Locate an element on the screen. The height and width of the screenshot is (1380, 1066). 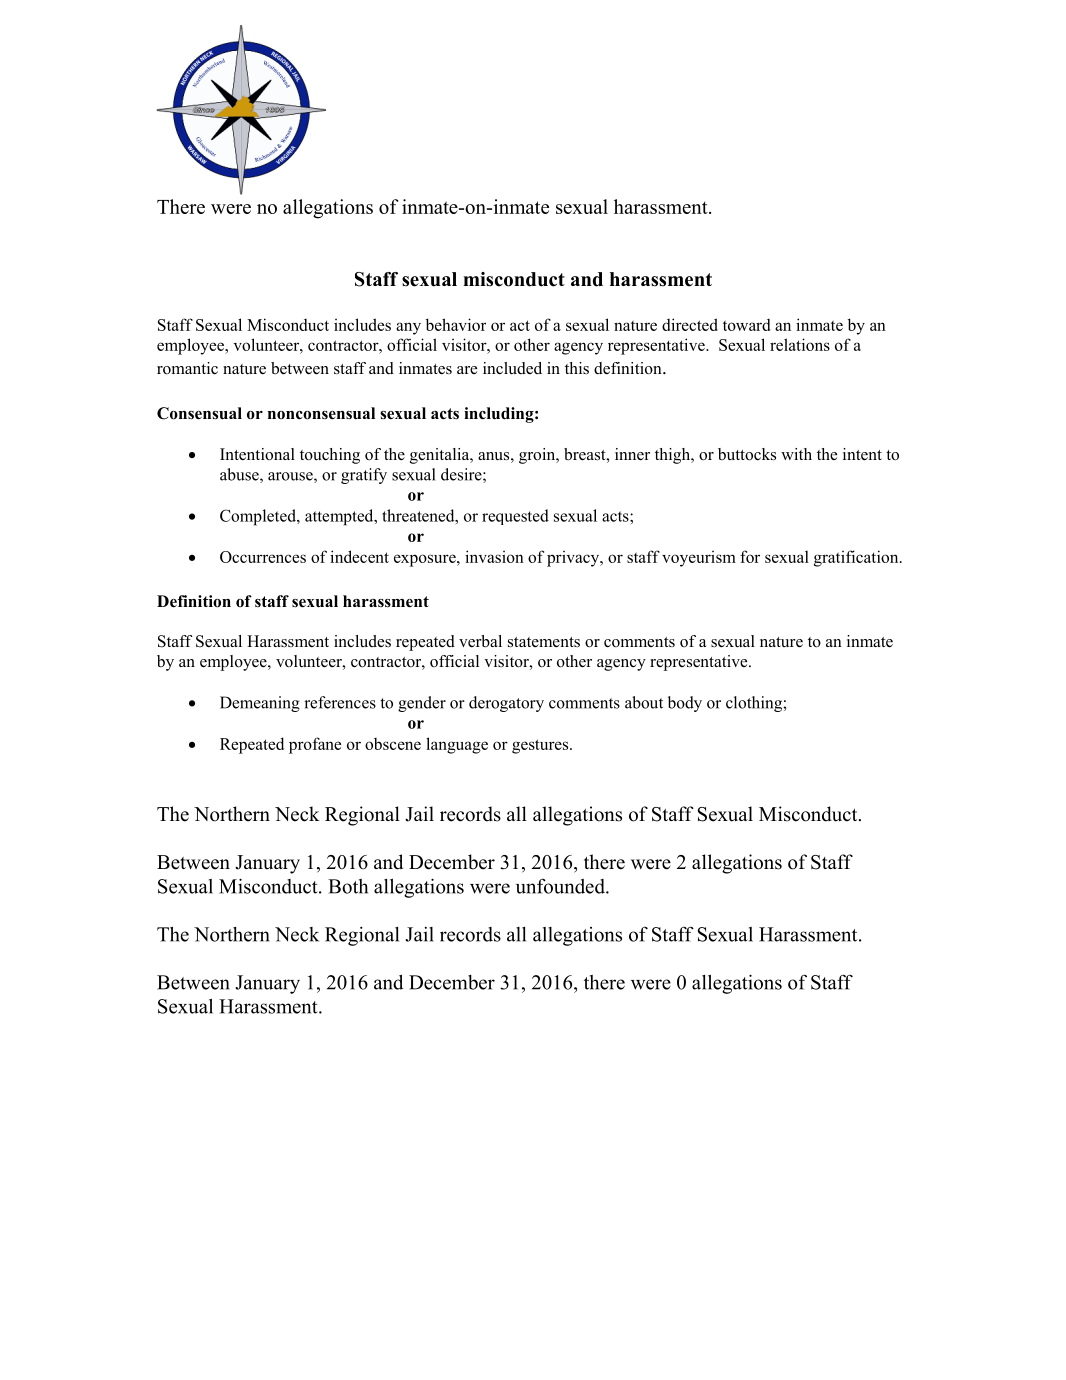
gestures is located at coordinates (541, 746).
